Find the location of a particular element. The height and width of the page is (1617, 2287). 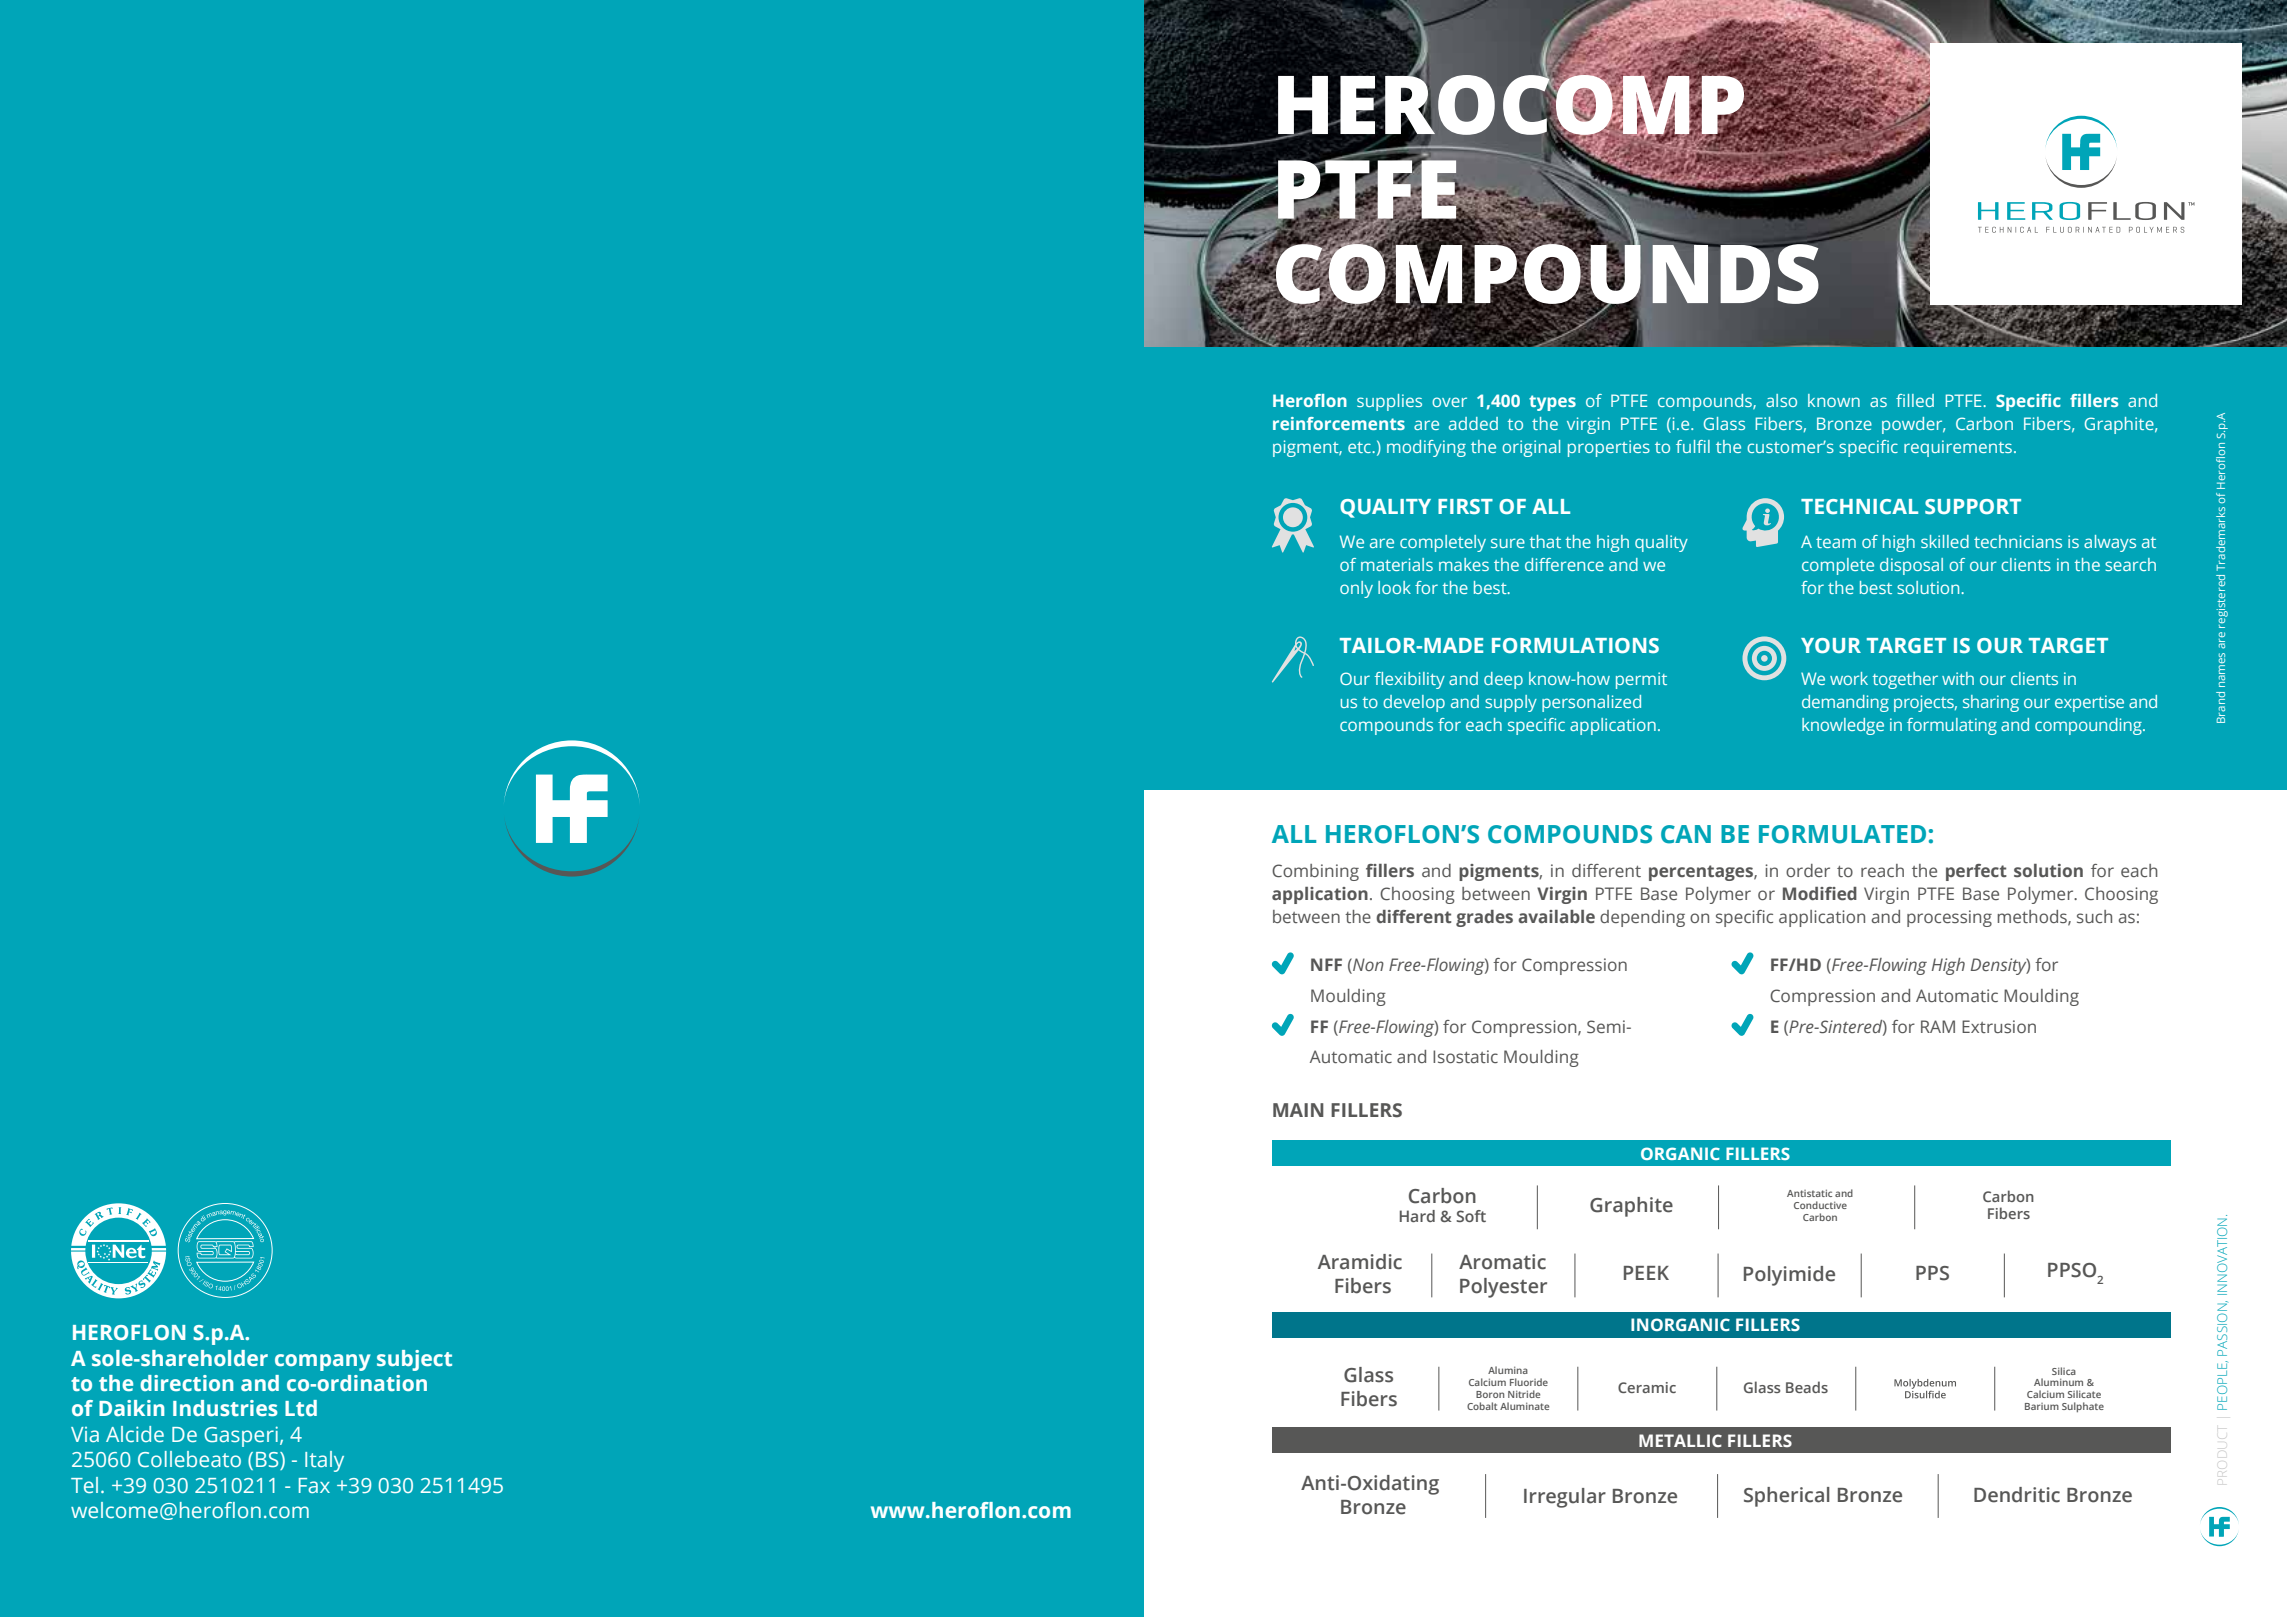

company is located at coordinates (323, 1362).
